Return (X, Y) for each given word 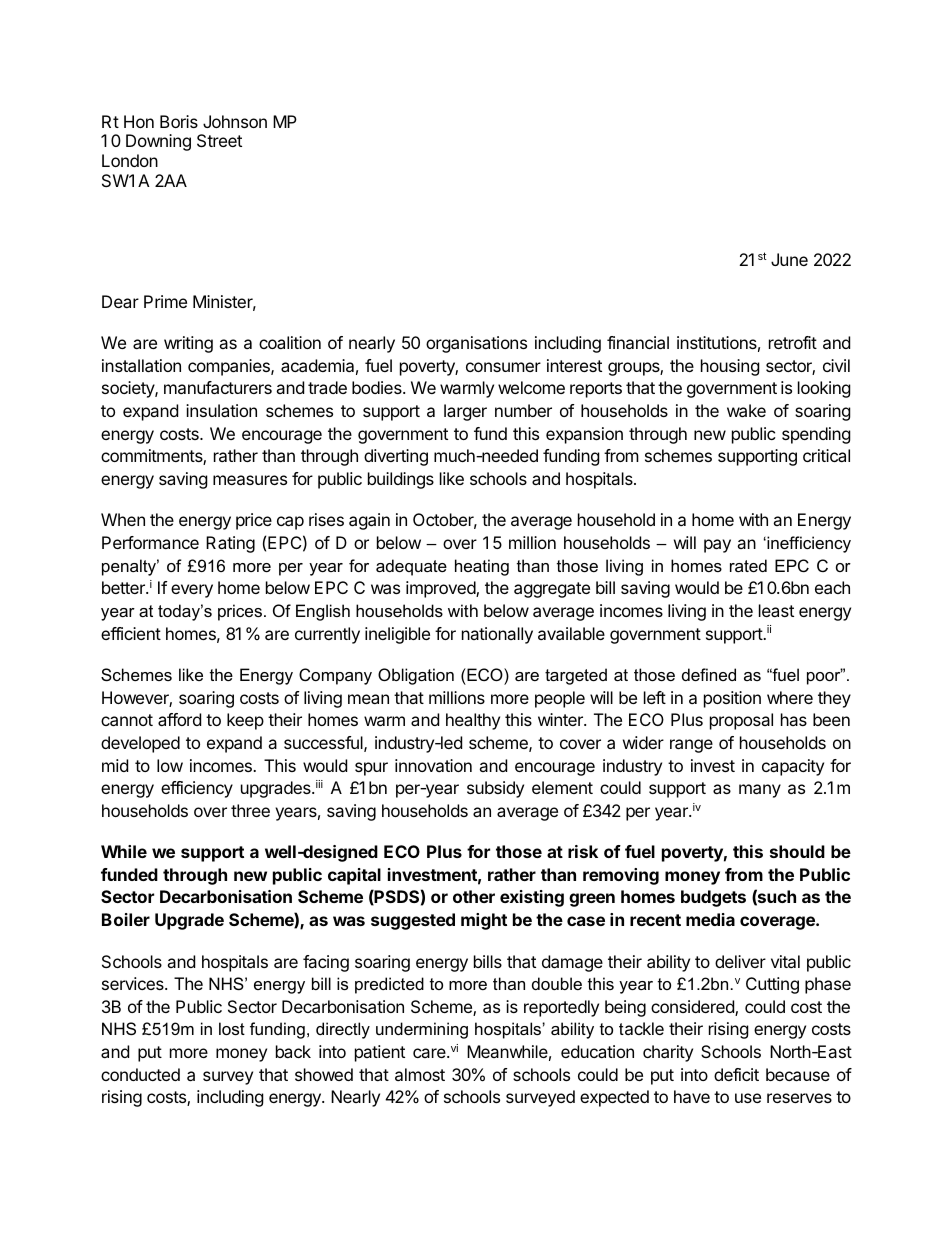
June (789, 259)
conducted (140, 1074)
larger (465, 412)
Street (219, 140)
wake (746, 410)
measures (250, 480)
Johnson (235, 121)
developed (140, 744)
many (760, 791)
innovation (433, 765)
